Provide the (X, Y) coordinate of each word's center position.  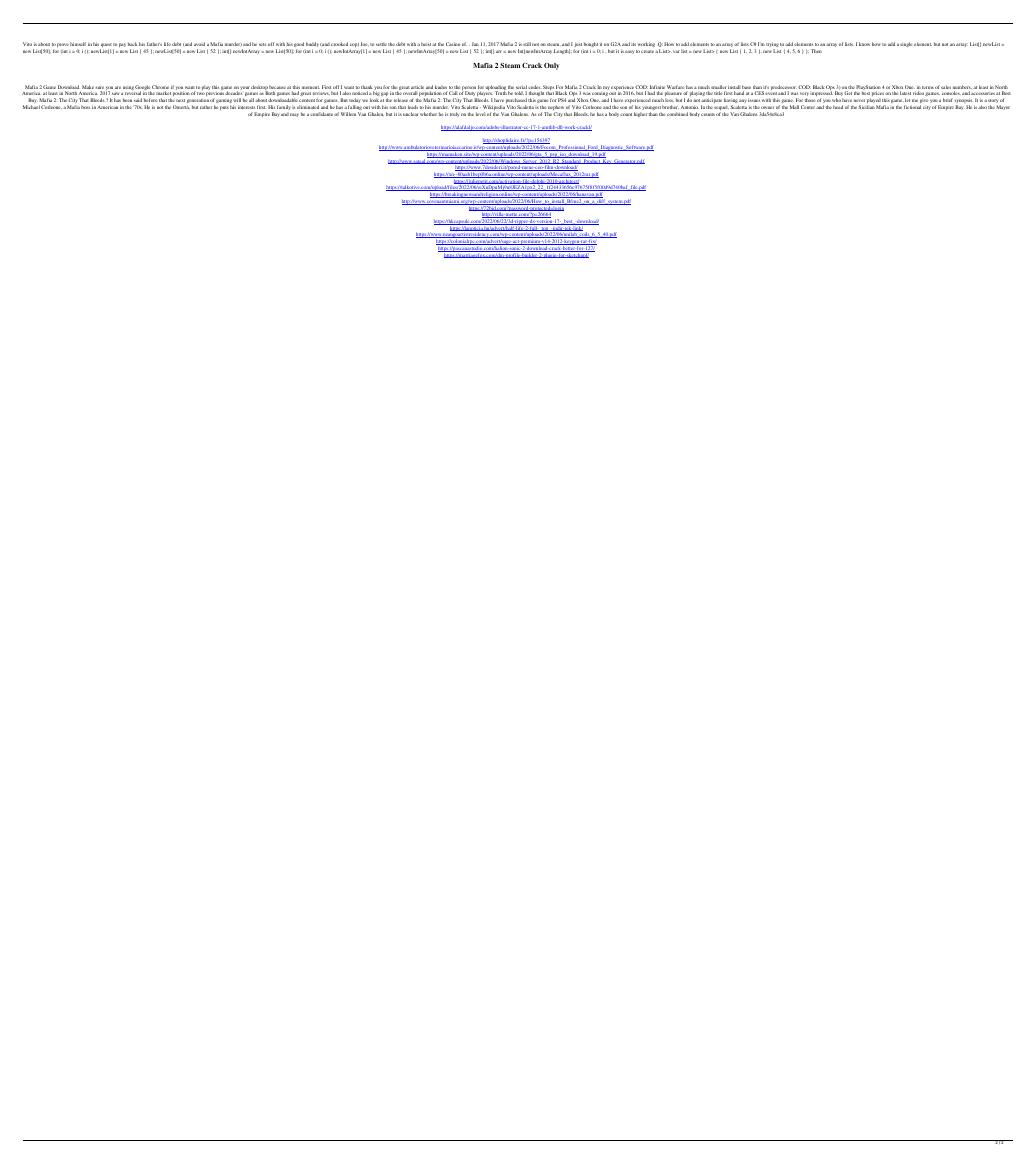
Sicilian (866, 107)
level (481, 114)
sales (946, 87)
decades (234, 93)
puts (224, 108)
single (906, 44)
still (527, 44)
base (746, 88)
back (132, 44)
